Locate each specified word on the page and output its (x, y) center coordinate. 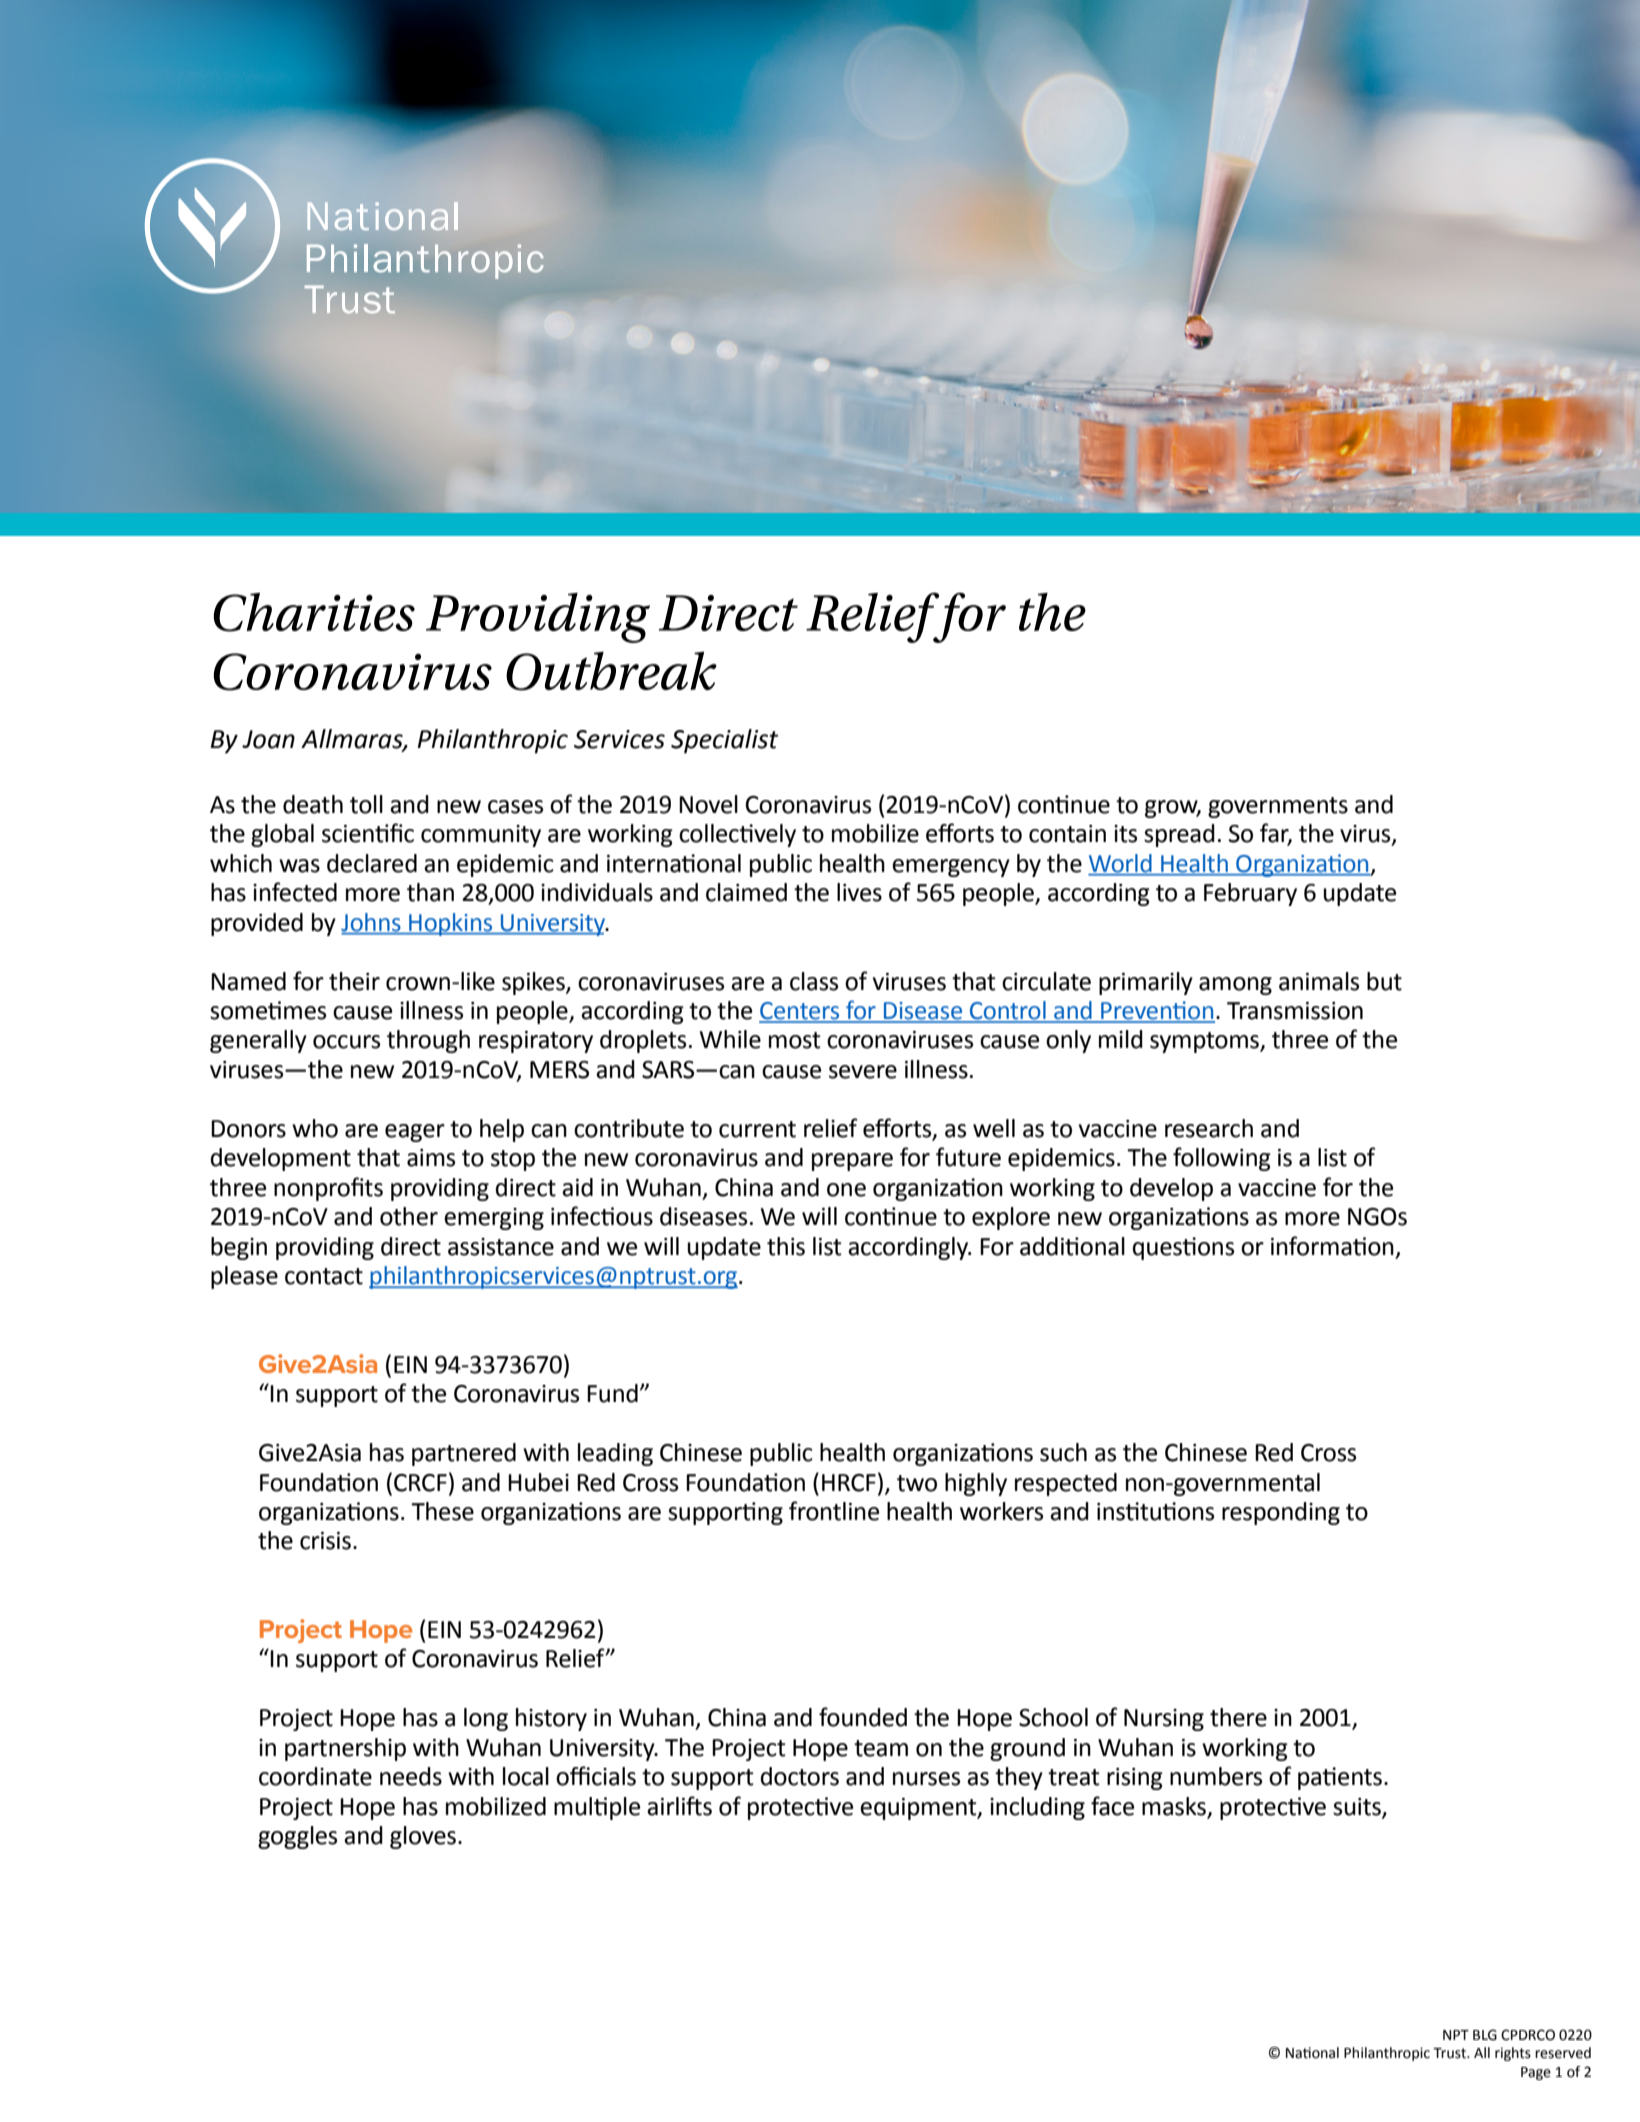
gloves (423, 1837)
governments (1278, 807)
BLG (1485, 2035)
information (1332, 1246)
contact (324, 1276)
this (786, 1246)
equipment (919, 1809)
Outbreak (611, 671)
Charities (314, 612)
